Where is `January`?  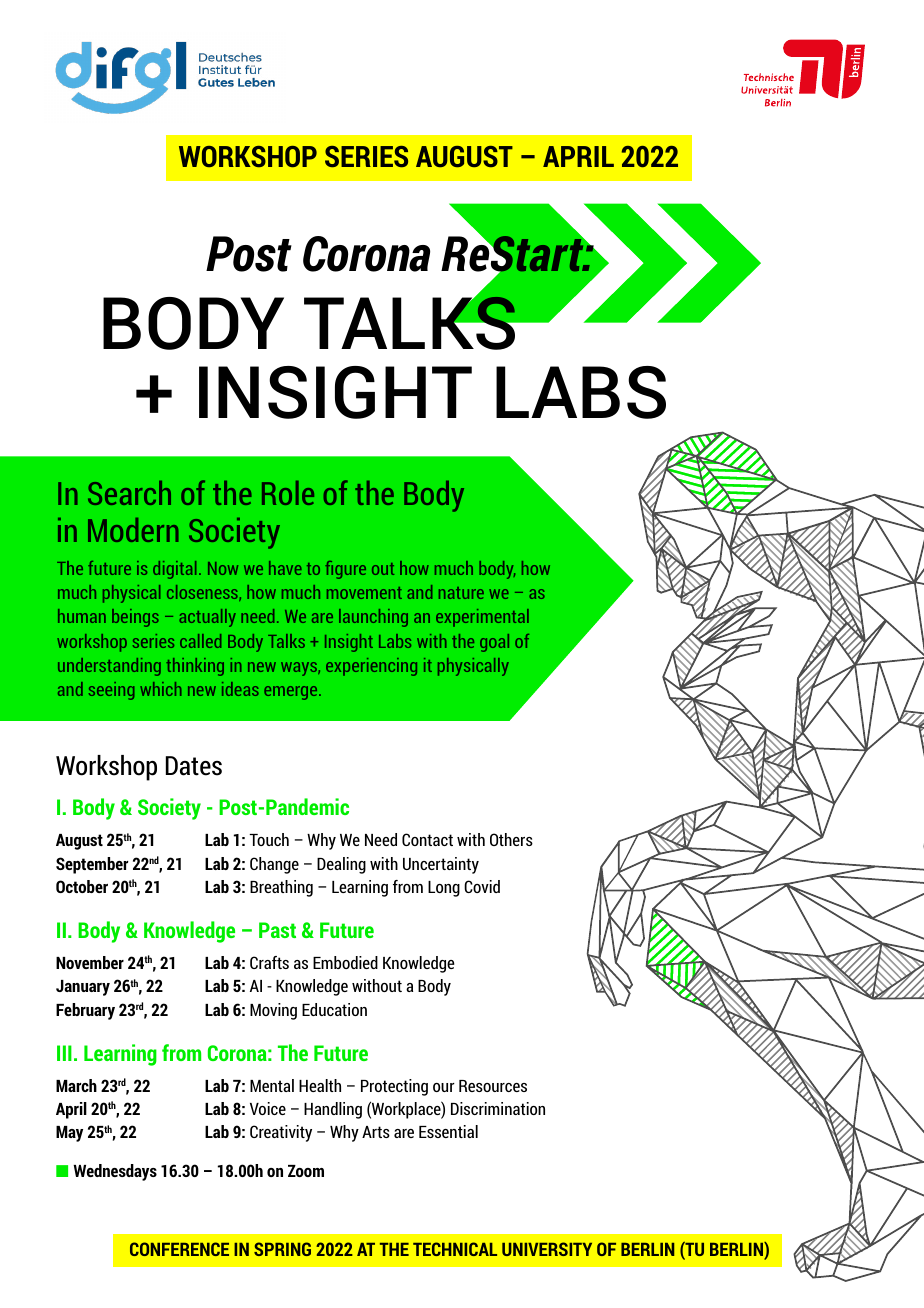 January is located at coordinates (83, 988).
